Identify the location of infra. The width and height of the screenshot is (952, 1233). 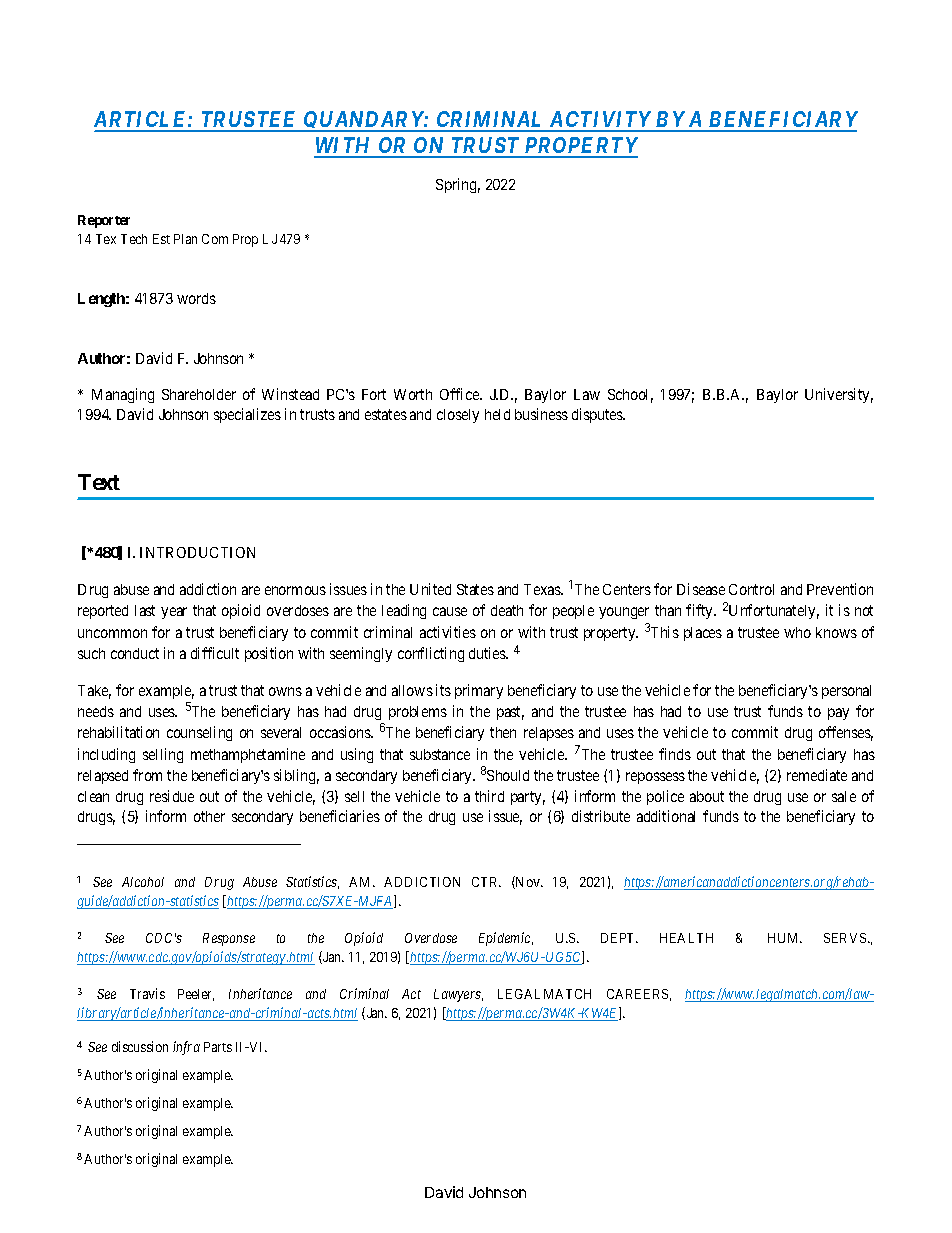
(186, 1048).
